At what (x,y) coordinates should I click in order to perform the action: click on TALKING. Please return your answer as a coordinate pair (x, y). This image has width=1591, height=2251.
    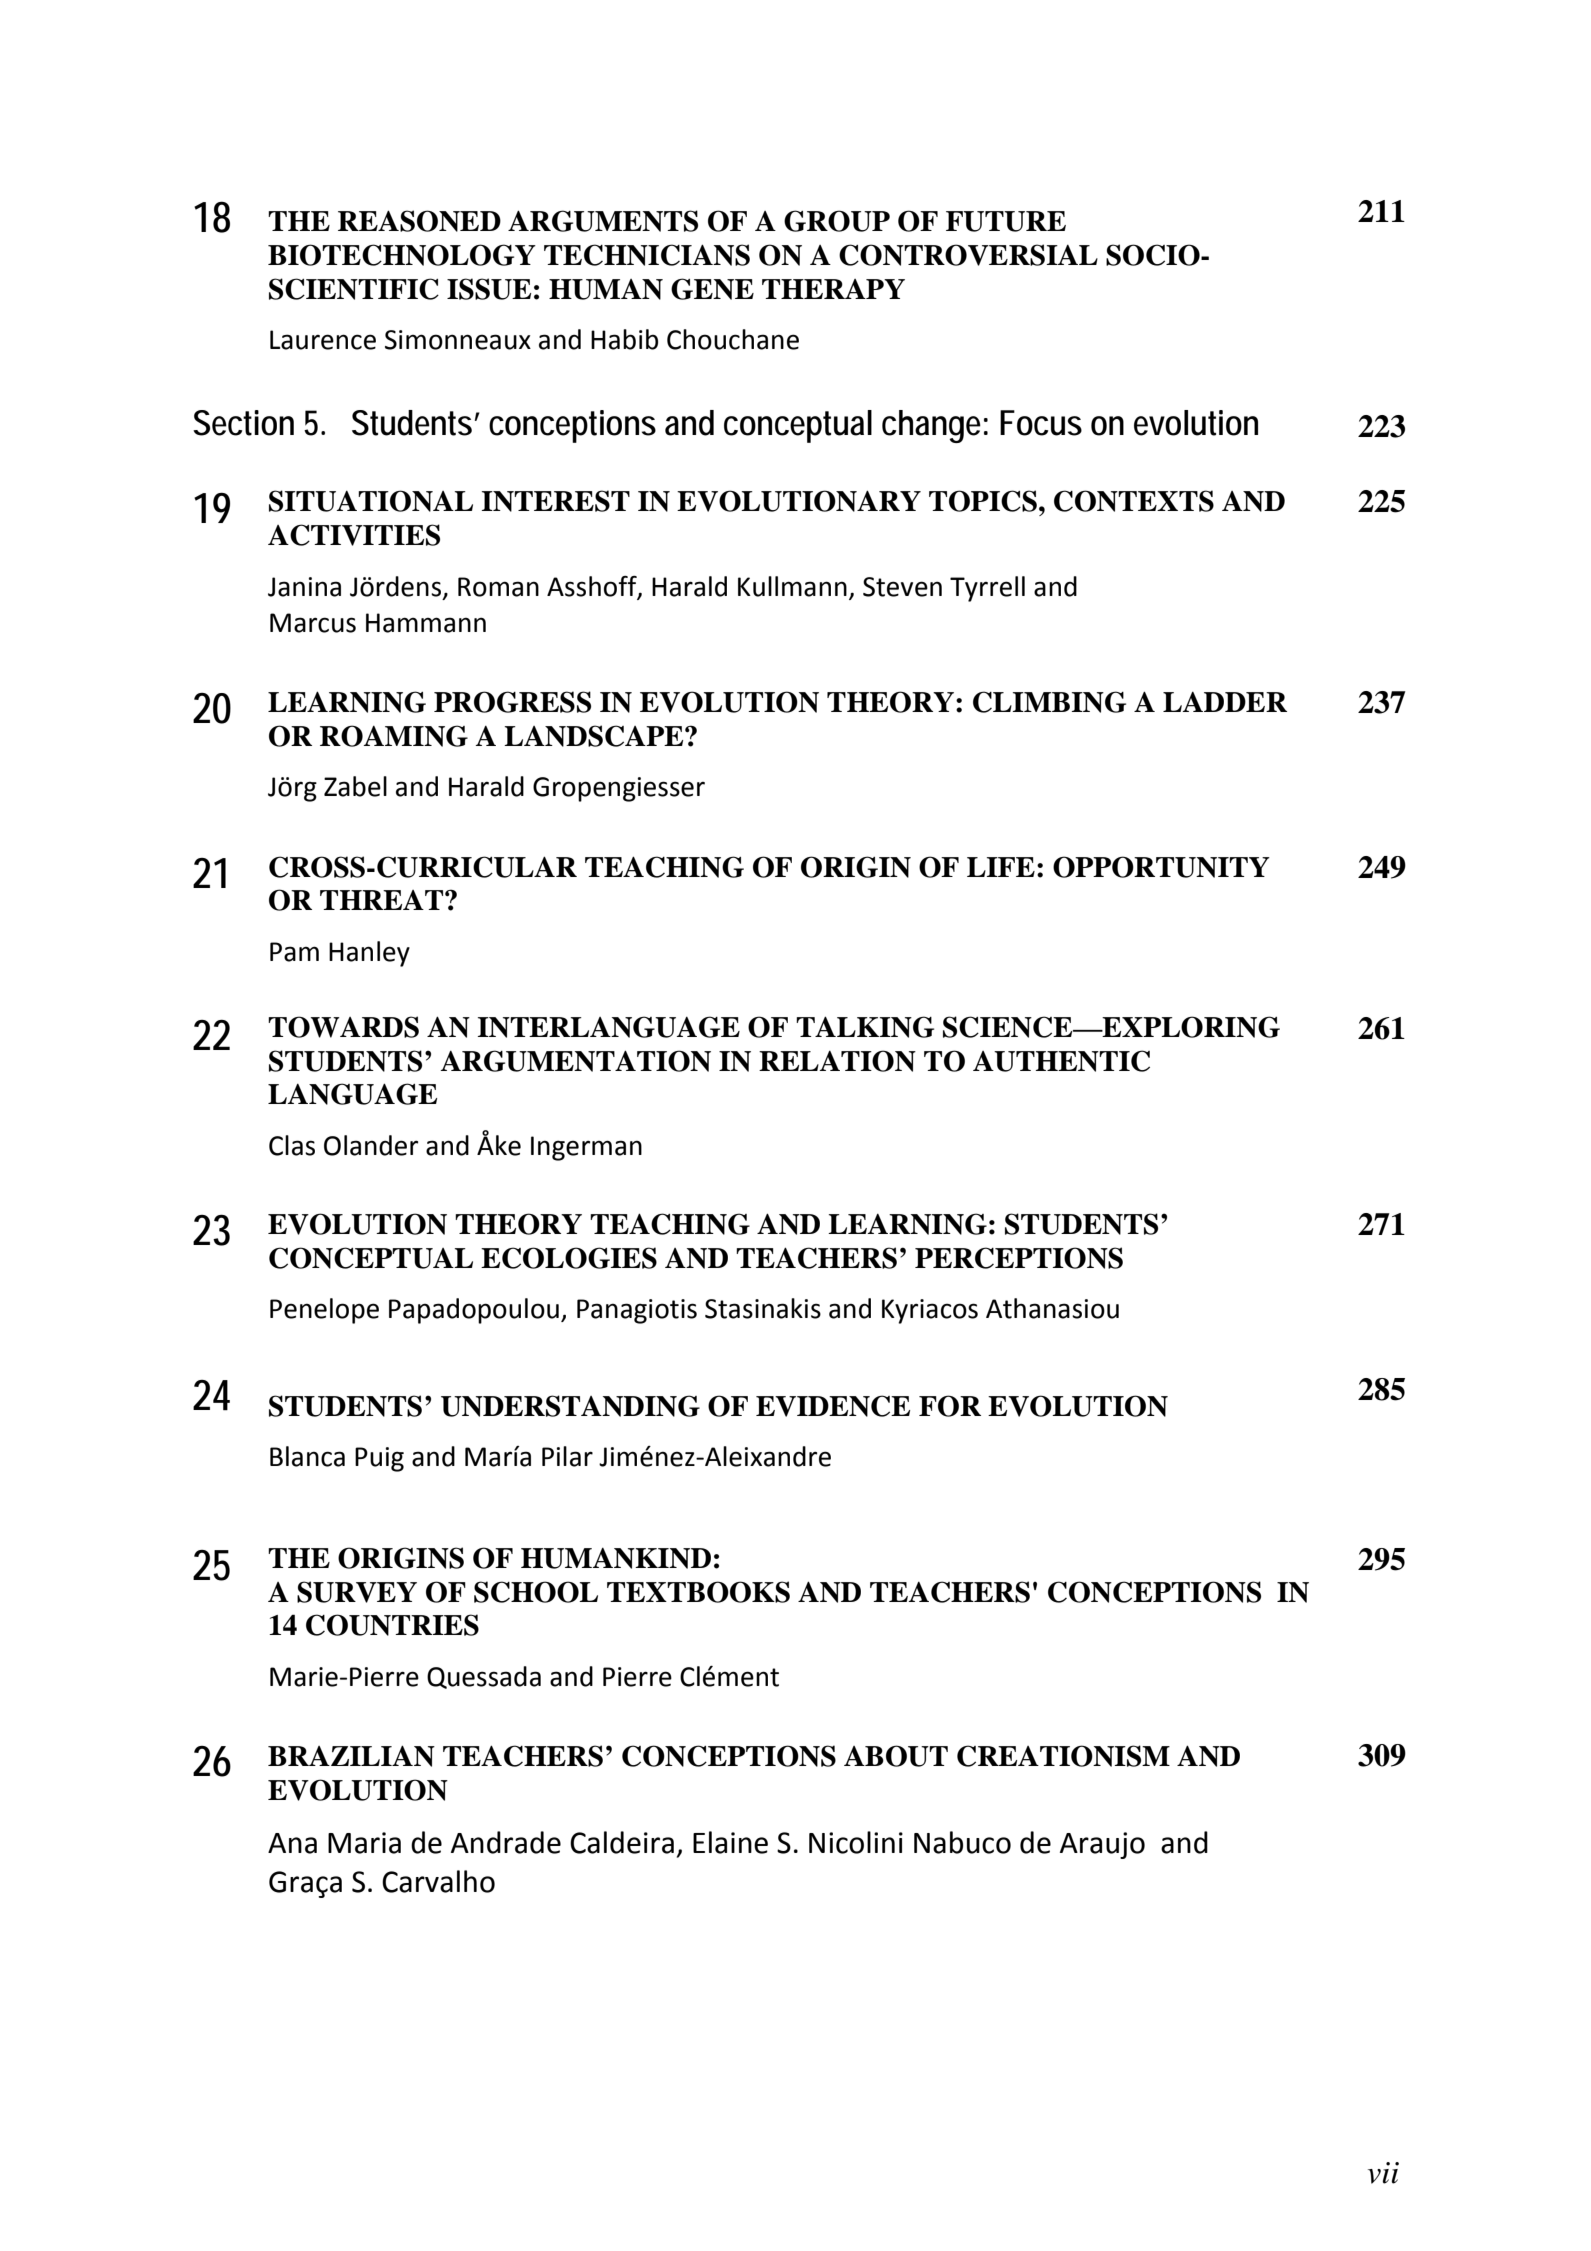
    Looking at the image, I should click on (865, 1027).
